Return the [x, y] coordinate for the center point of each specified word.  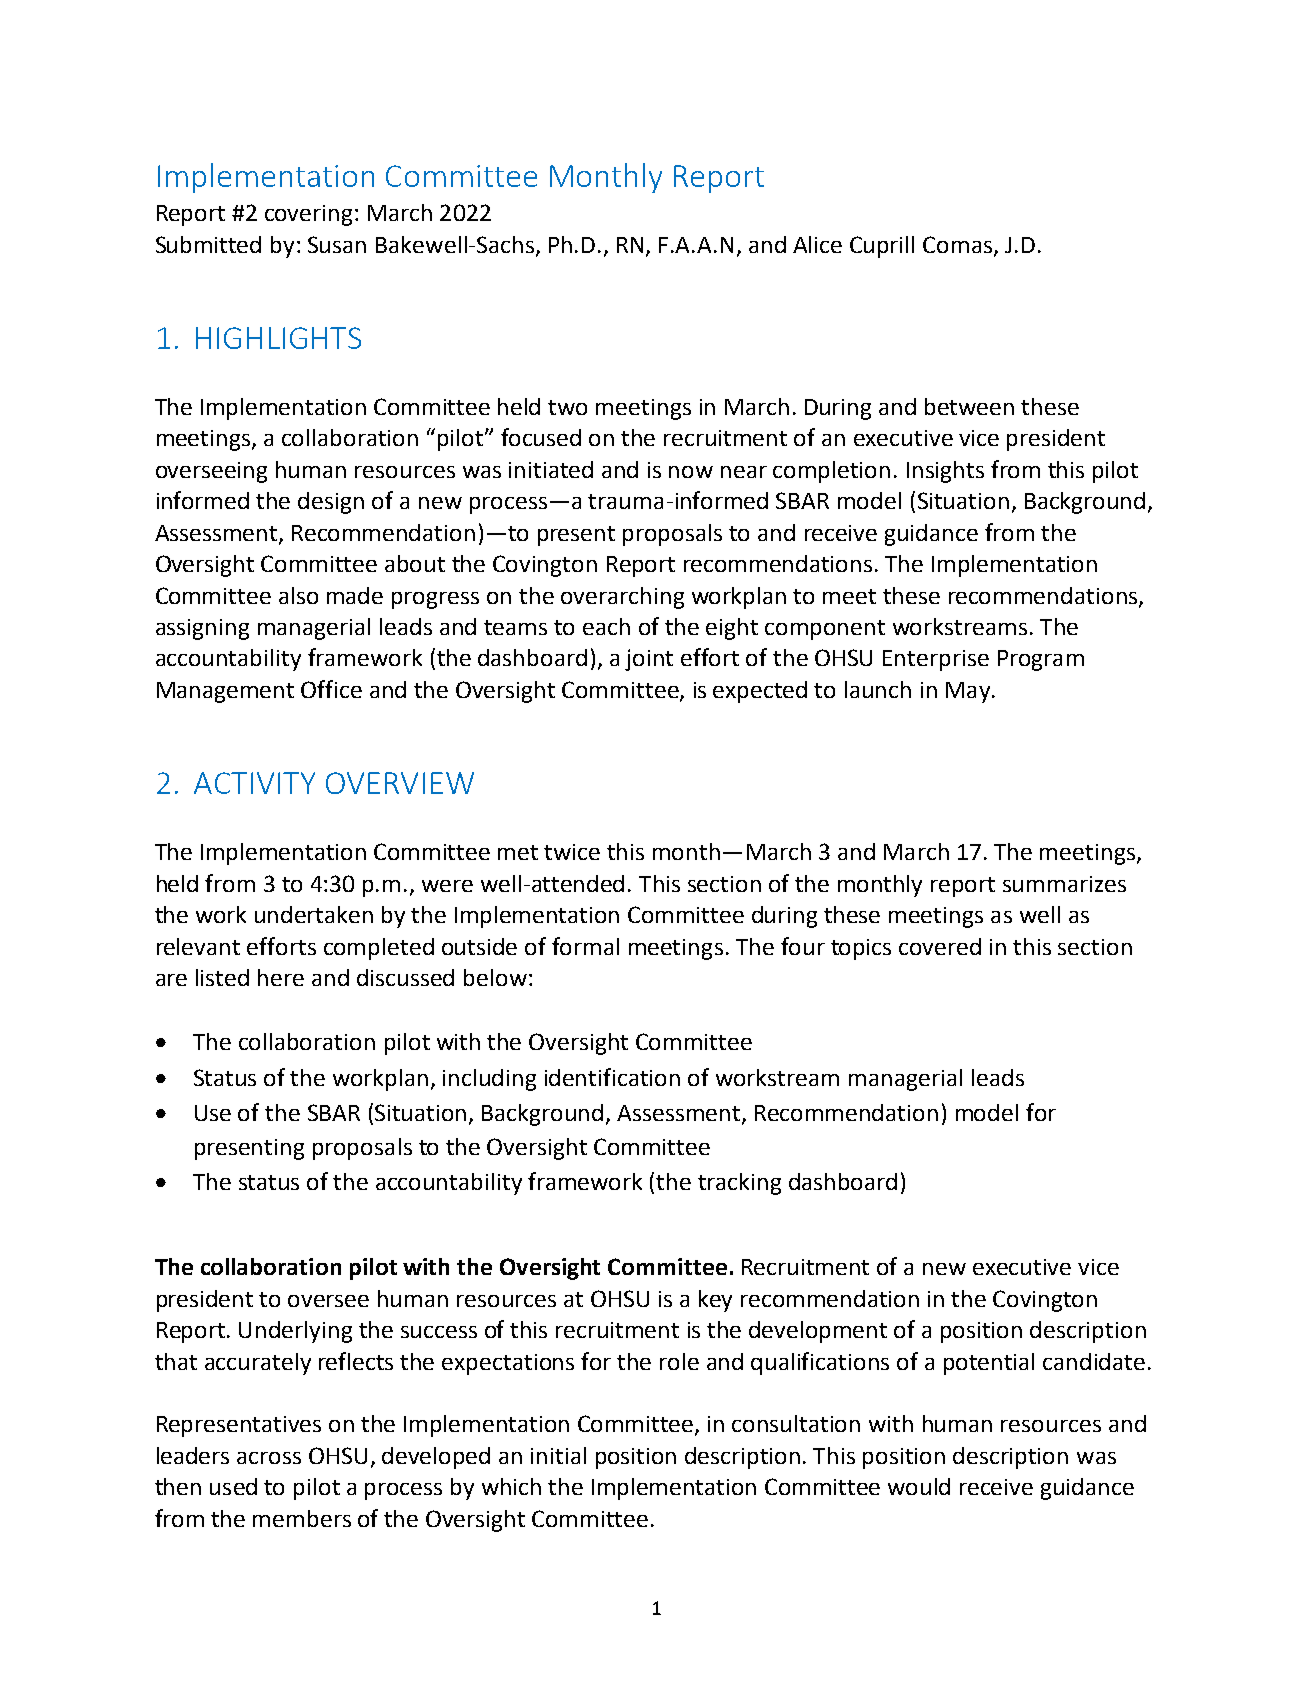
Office [331, 689]
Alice [817, 244]
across [269, 1458]
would [919, 1486]
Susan [337, 244]
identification [612, 1077]
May [968, 692]
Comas [959, 245]
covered [940, 946]
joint [649, 660]
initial [558, 1455]
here [281, 977]
